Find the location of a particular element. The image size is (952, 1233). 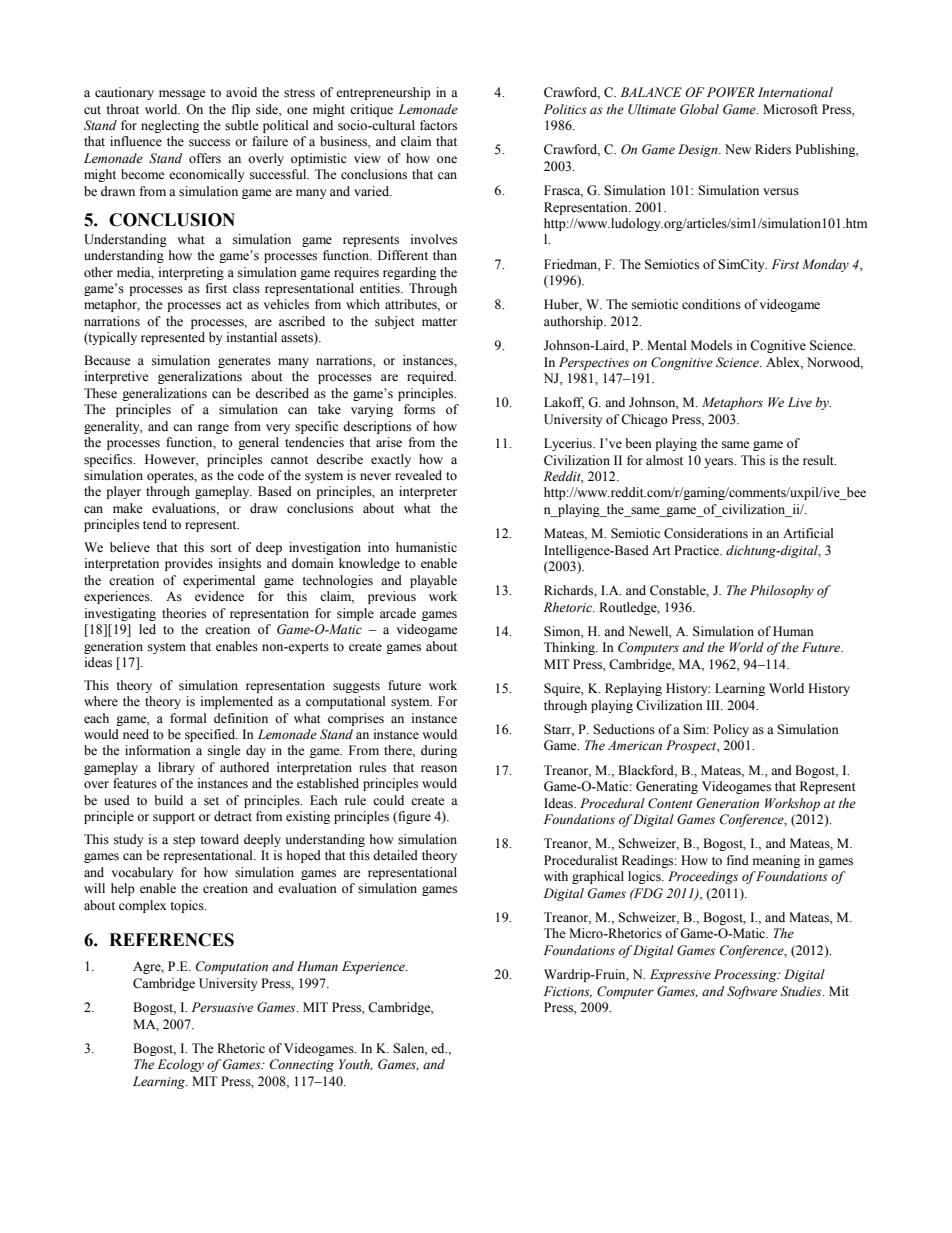

Content is located at coordinates (670, 803).
